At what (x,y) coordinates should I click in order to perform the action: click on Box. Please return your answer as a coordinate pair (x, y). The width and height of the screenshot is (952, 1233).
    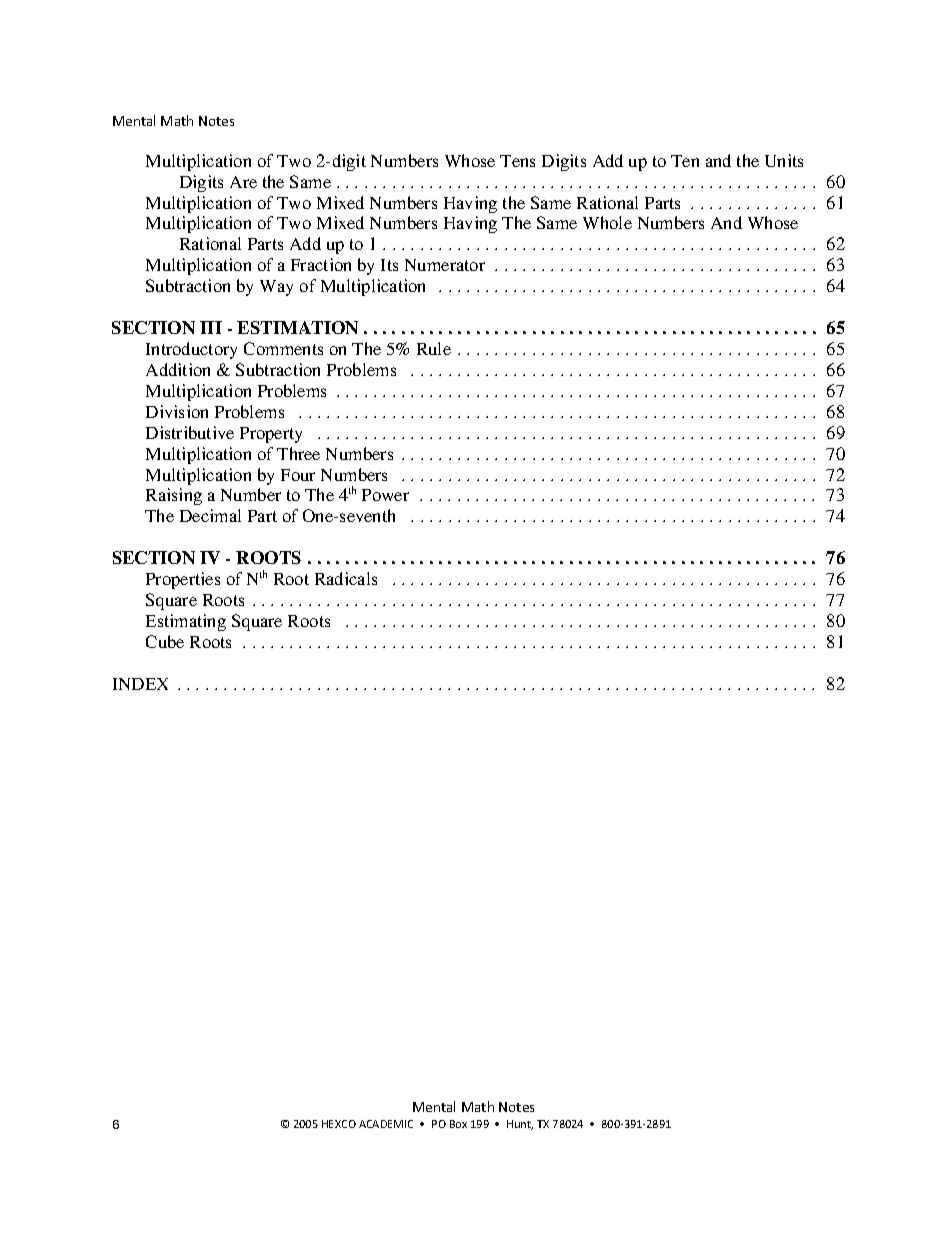
    Looking at the image, I should click on (458, 1124).
